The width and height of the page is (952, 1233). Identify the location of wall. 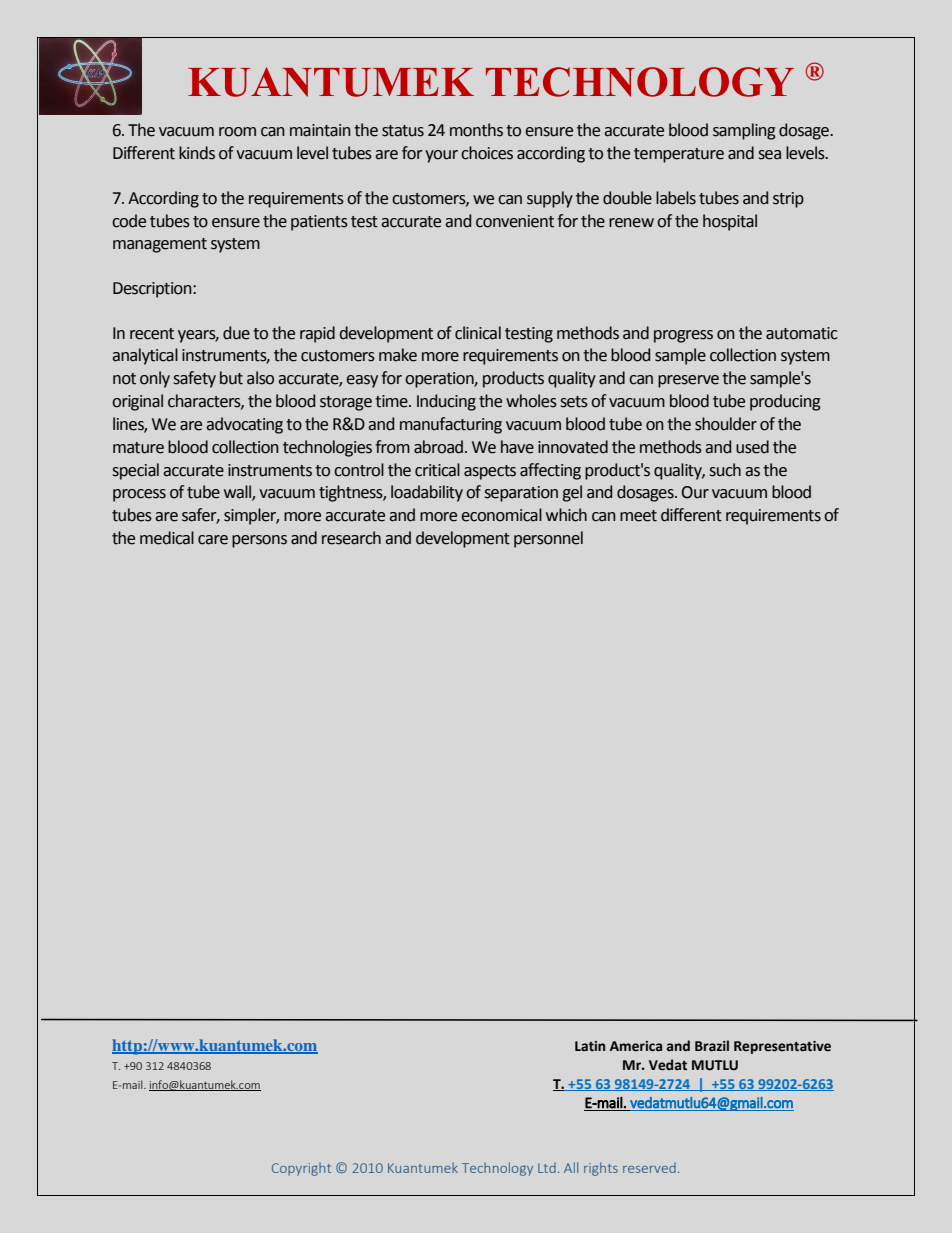
(238, 493).
